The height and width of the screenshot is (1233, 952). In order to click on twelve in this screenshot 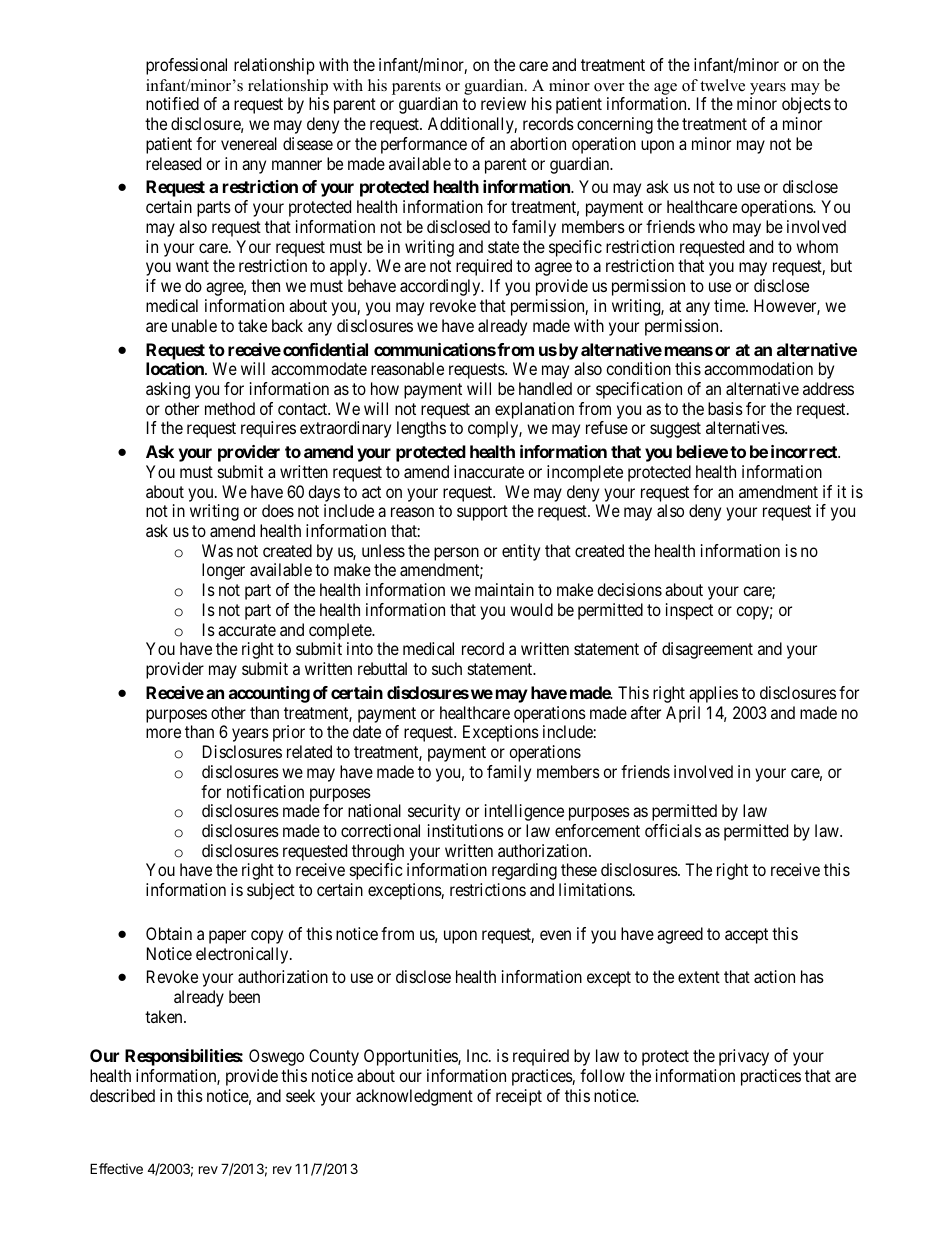, I will do `click(722, 85)`.
